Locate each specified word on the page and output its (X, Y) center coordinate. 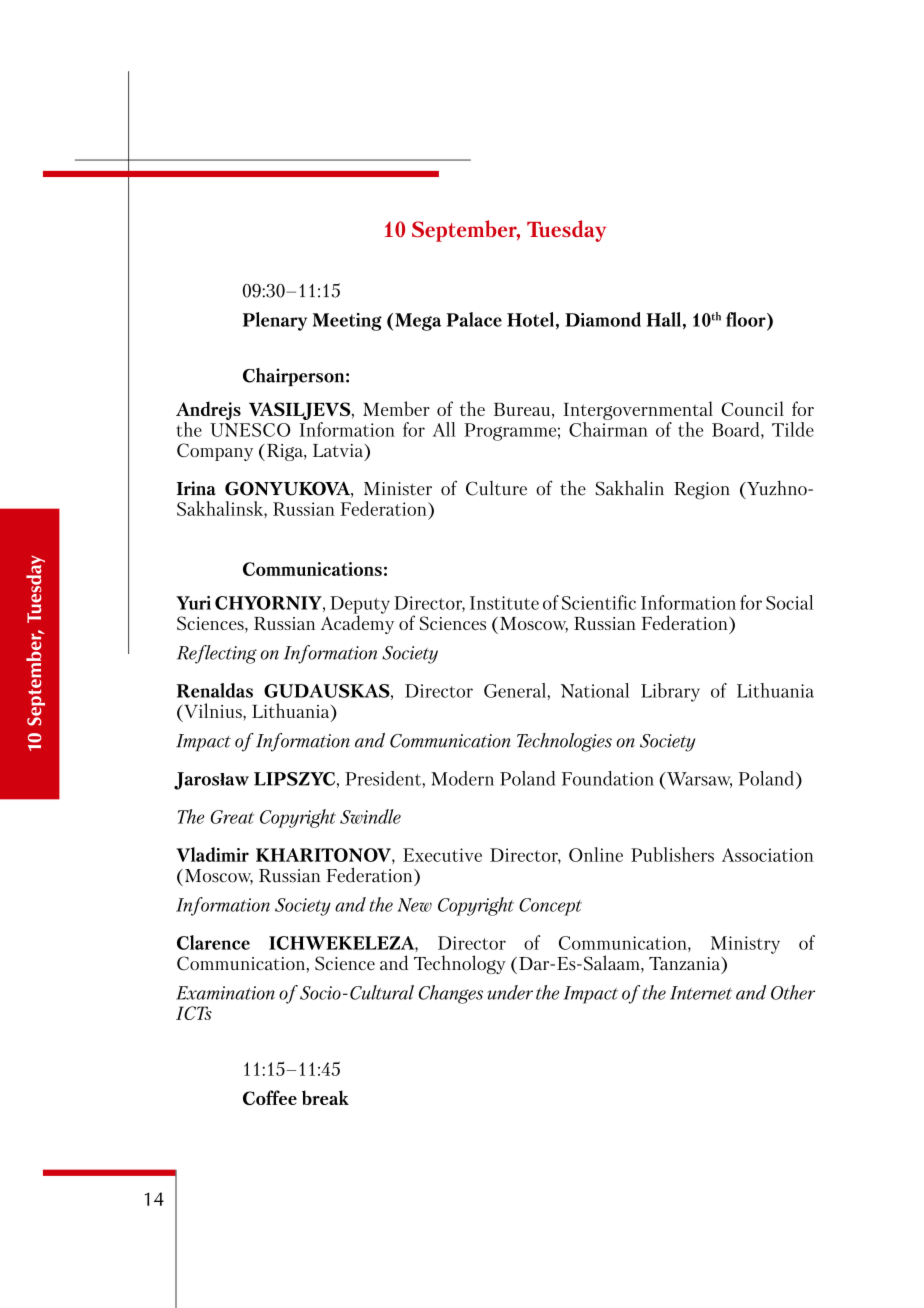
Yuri (193, 603)
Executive (442, 855)
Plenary (275, 321)
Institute (504, 603)
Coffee (270, 1097)
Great (232, 817)
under (510, 992)
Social (789, 602)
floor (747, 319)
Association (768, 855)
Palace (474, 319)
